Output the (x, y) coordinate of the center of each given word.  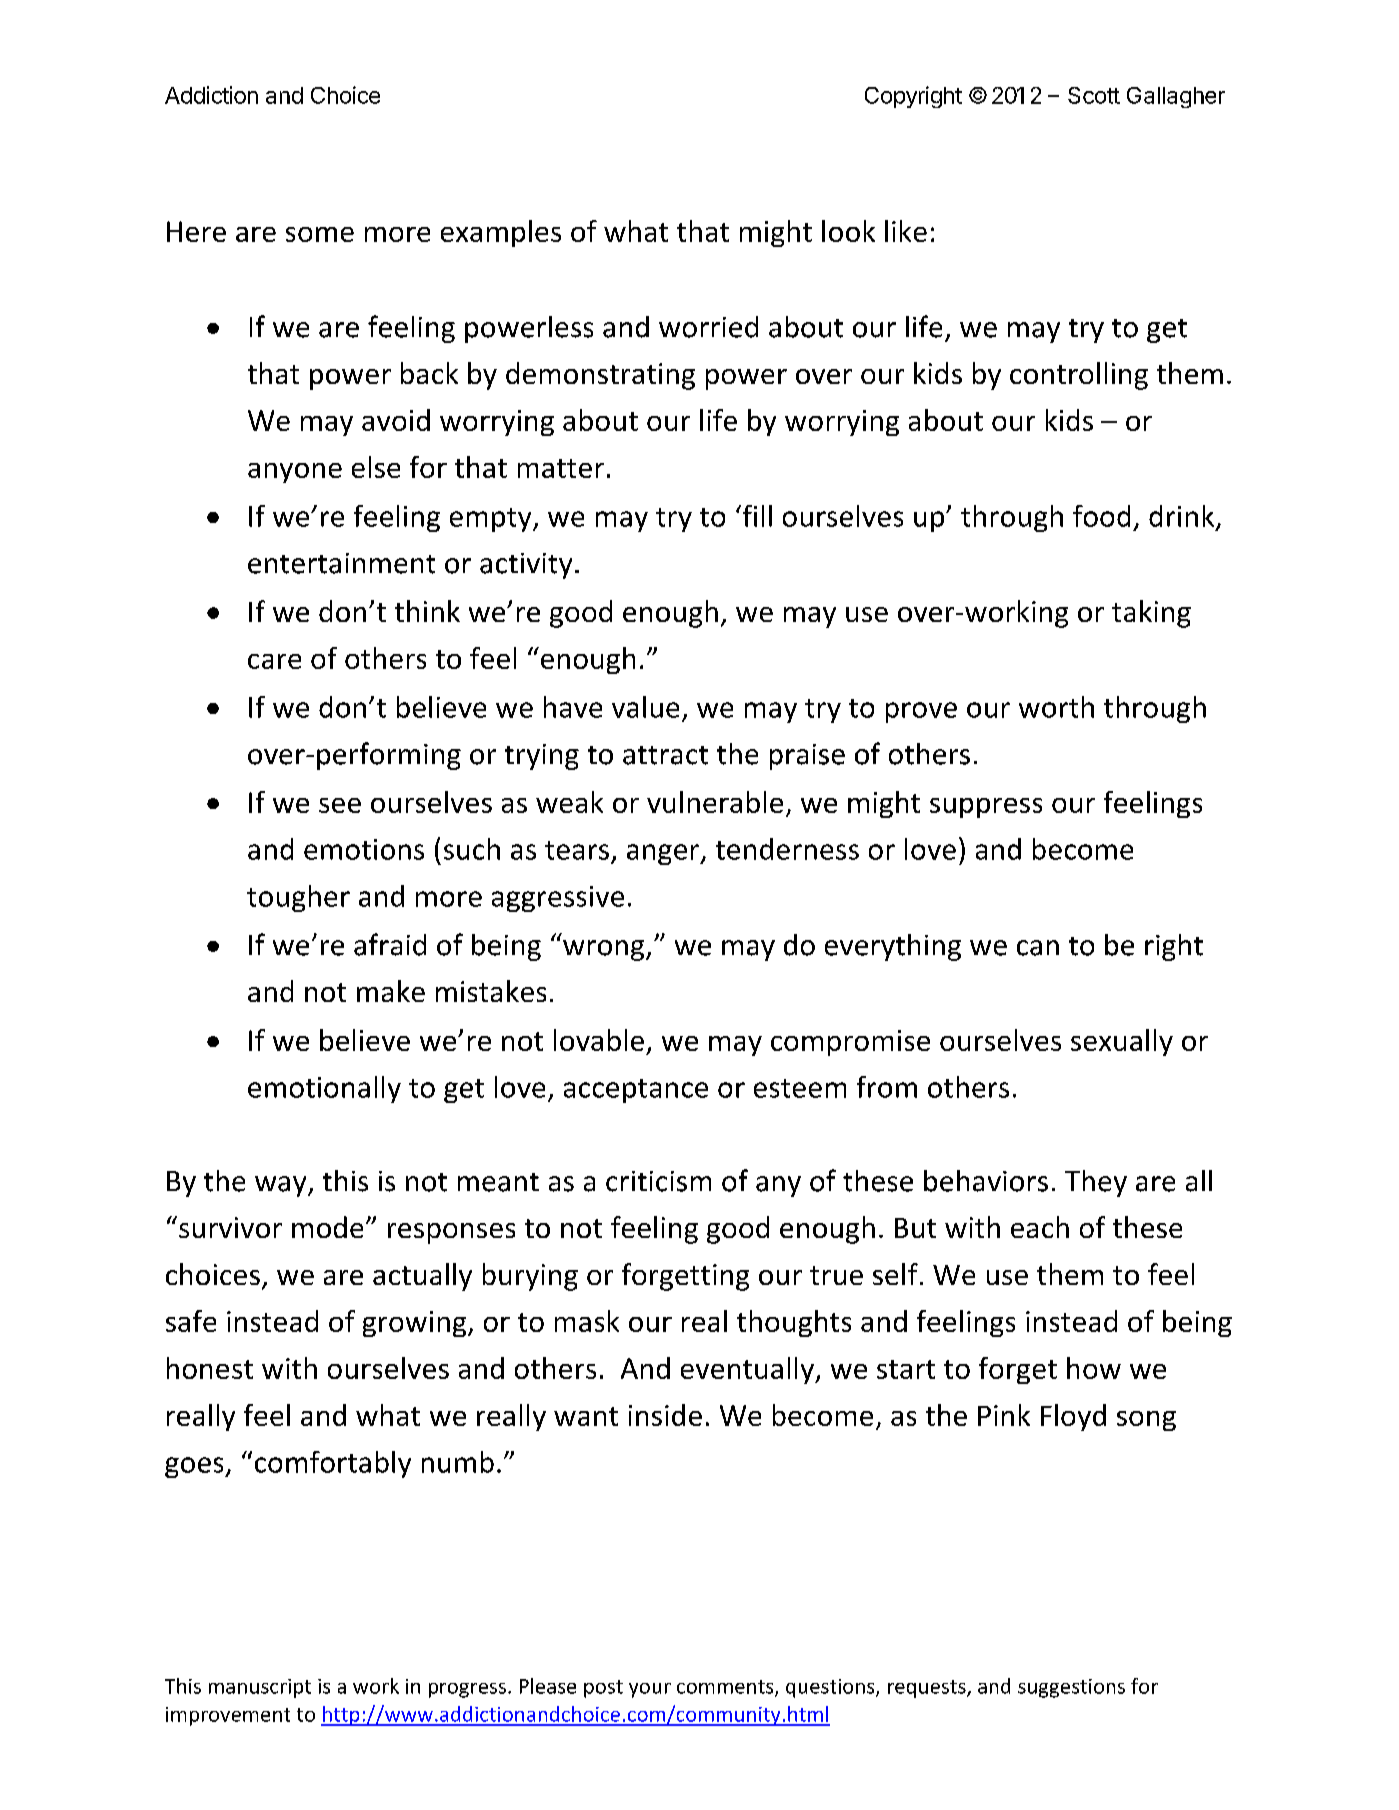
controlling (1079, 376)
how (1094, 1368)
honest (210, 1368)
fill (756, 516)
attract (665, 755)
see (340, 805)
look (848, 231)
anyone (295, 473)
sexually (1122, 1042)
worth (1056, 707)
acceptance (636, 1091)
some (320, 234)
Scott (1094, 95)
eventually (748, 1370)
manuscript (260, 1688)
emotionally (324, 1089)
